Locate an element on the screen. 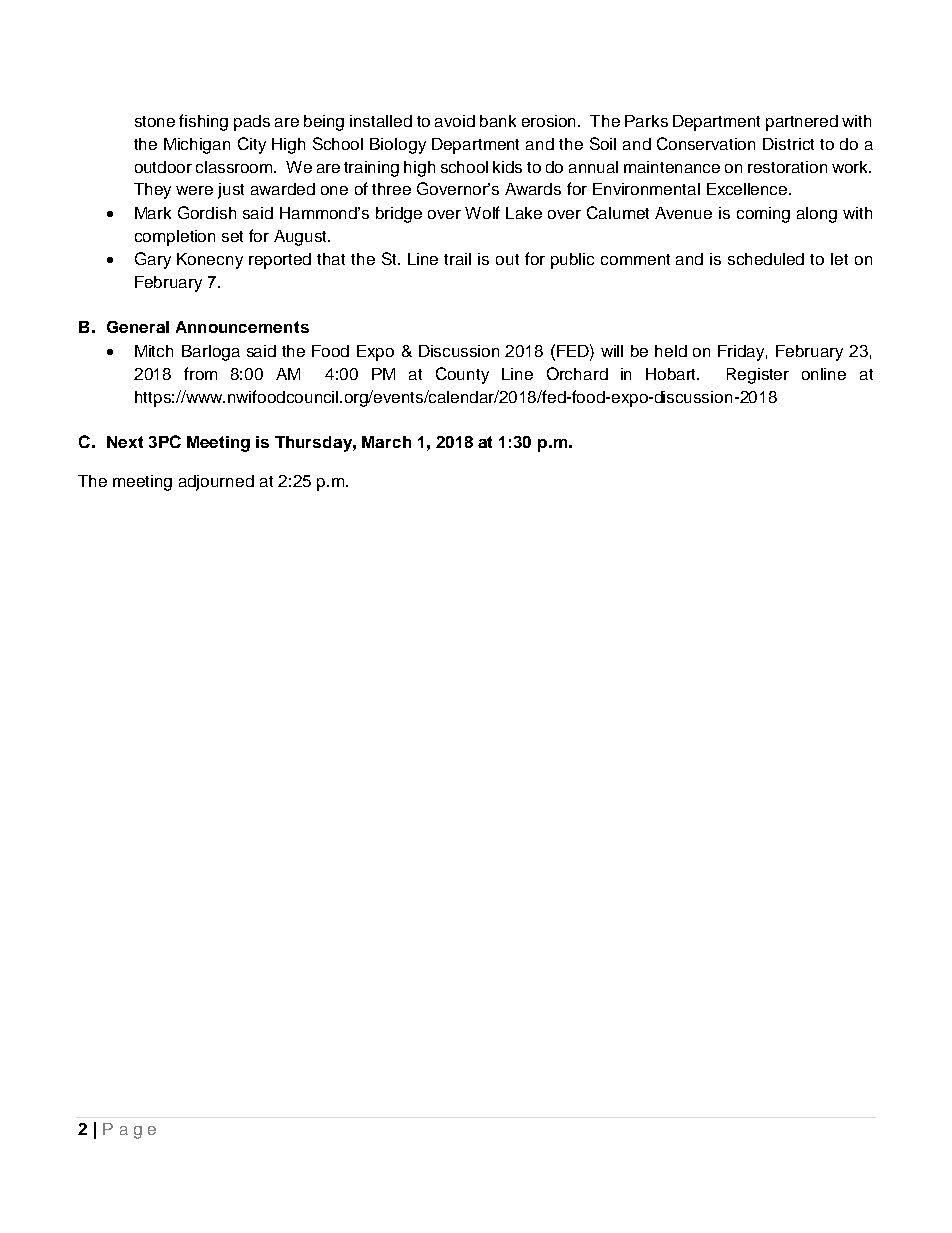 The width and height of the screenshot is (952, 1233). Page is located at coordinates (129, 1131).
